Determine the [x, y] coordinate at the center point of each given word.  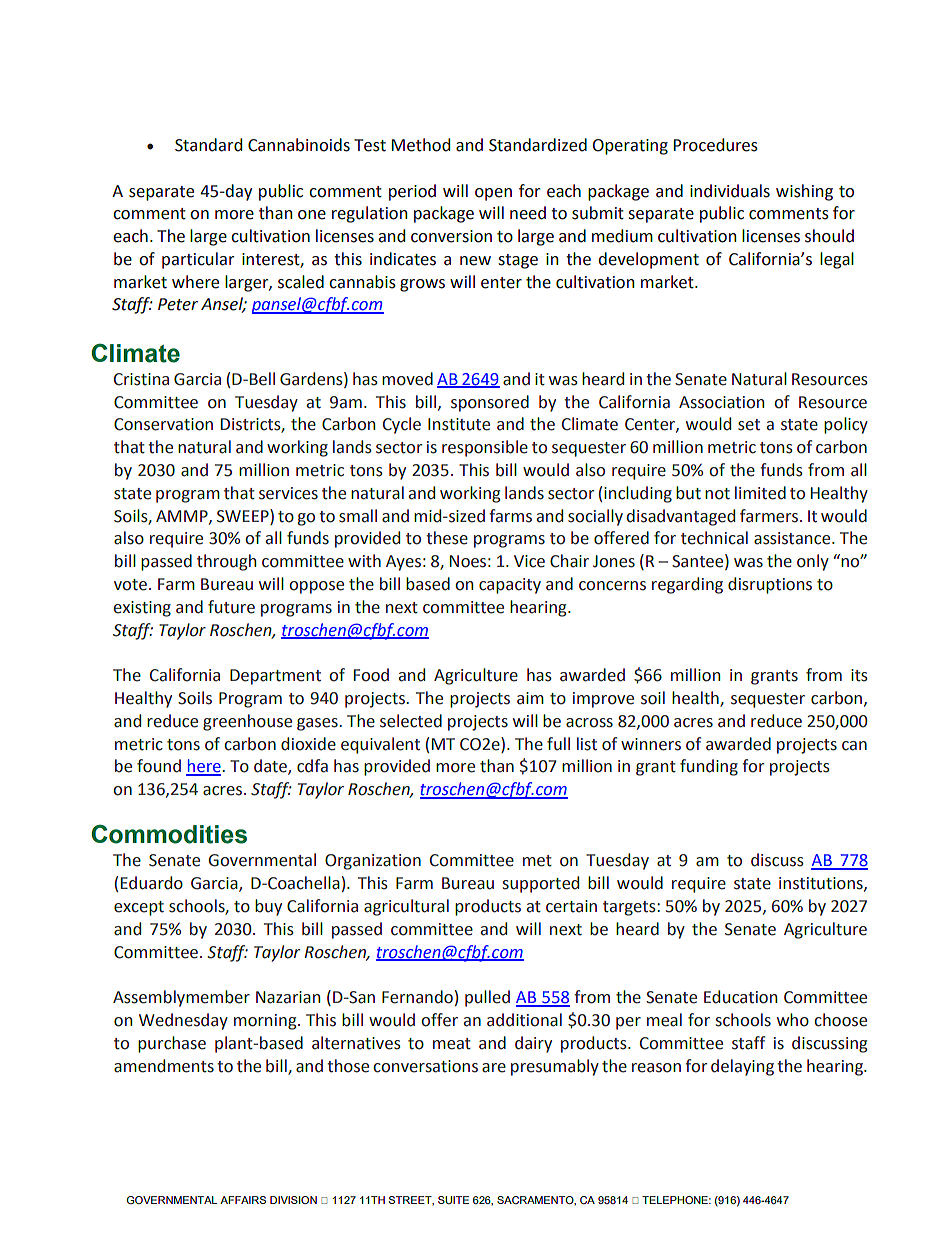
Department [275, 677]
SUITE [453, 1200]
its [859, 675]
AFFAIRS [243, 1200]
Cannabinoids [299, 145]
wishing [804, 192]
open [493, 194]
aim [530, 698]
